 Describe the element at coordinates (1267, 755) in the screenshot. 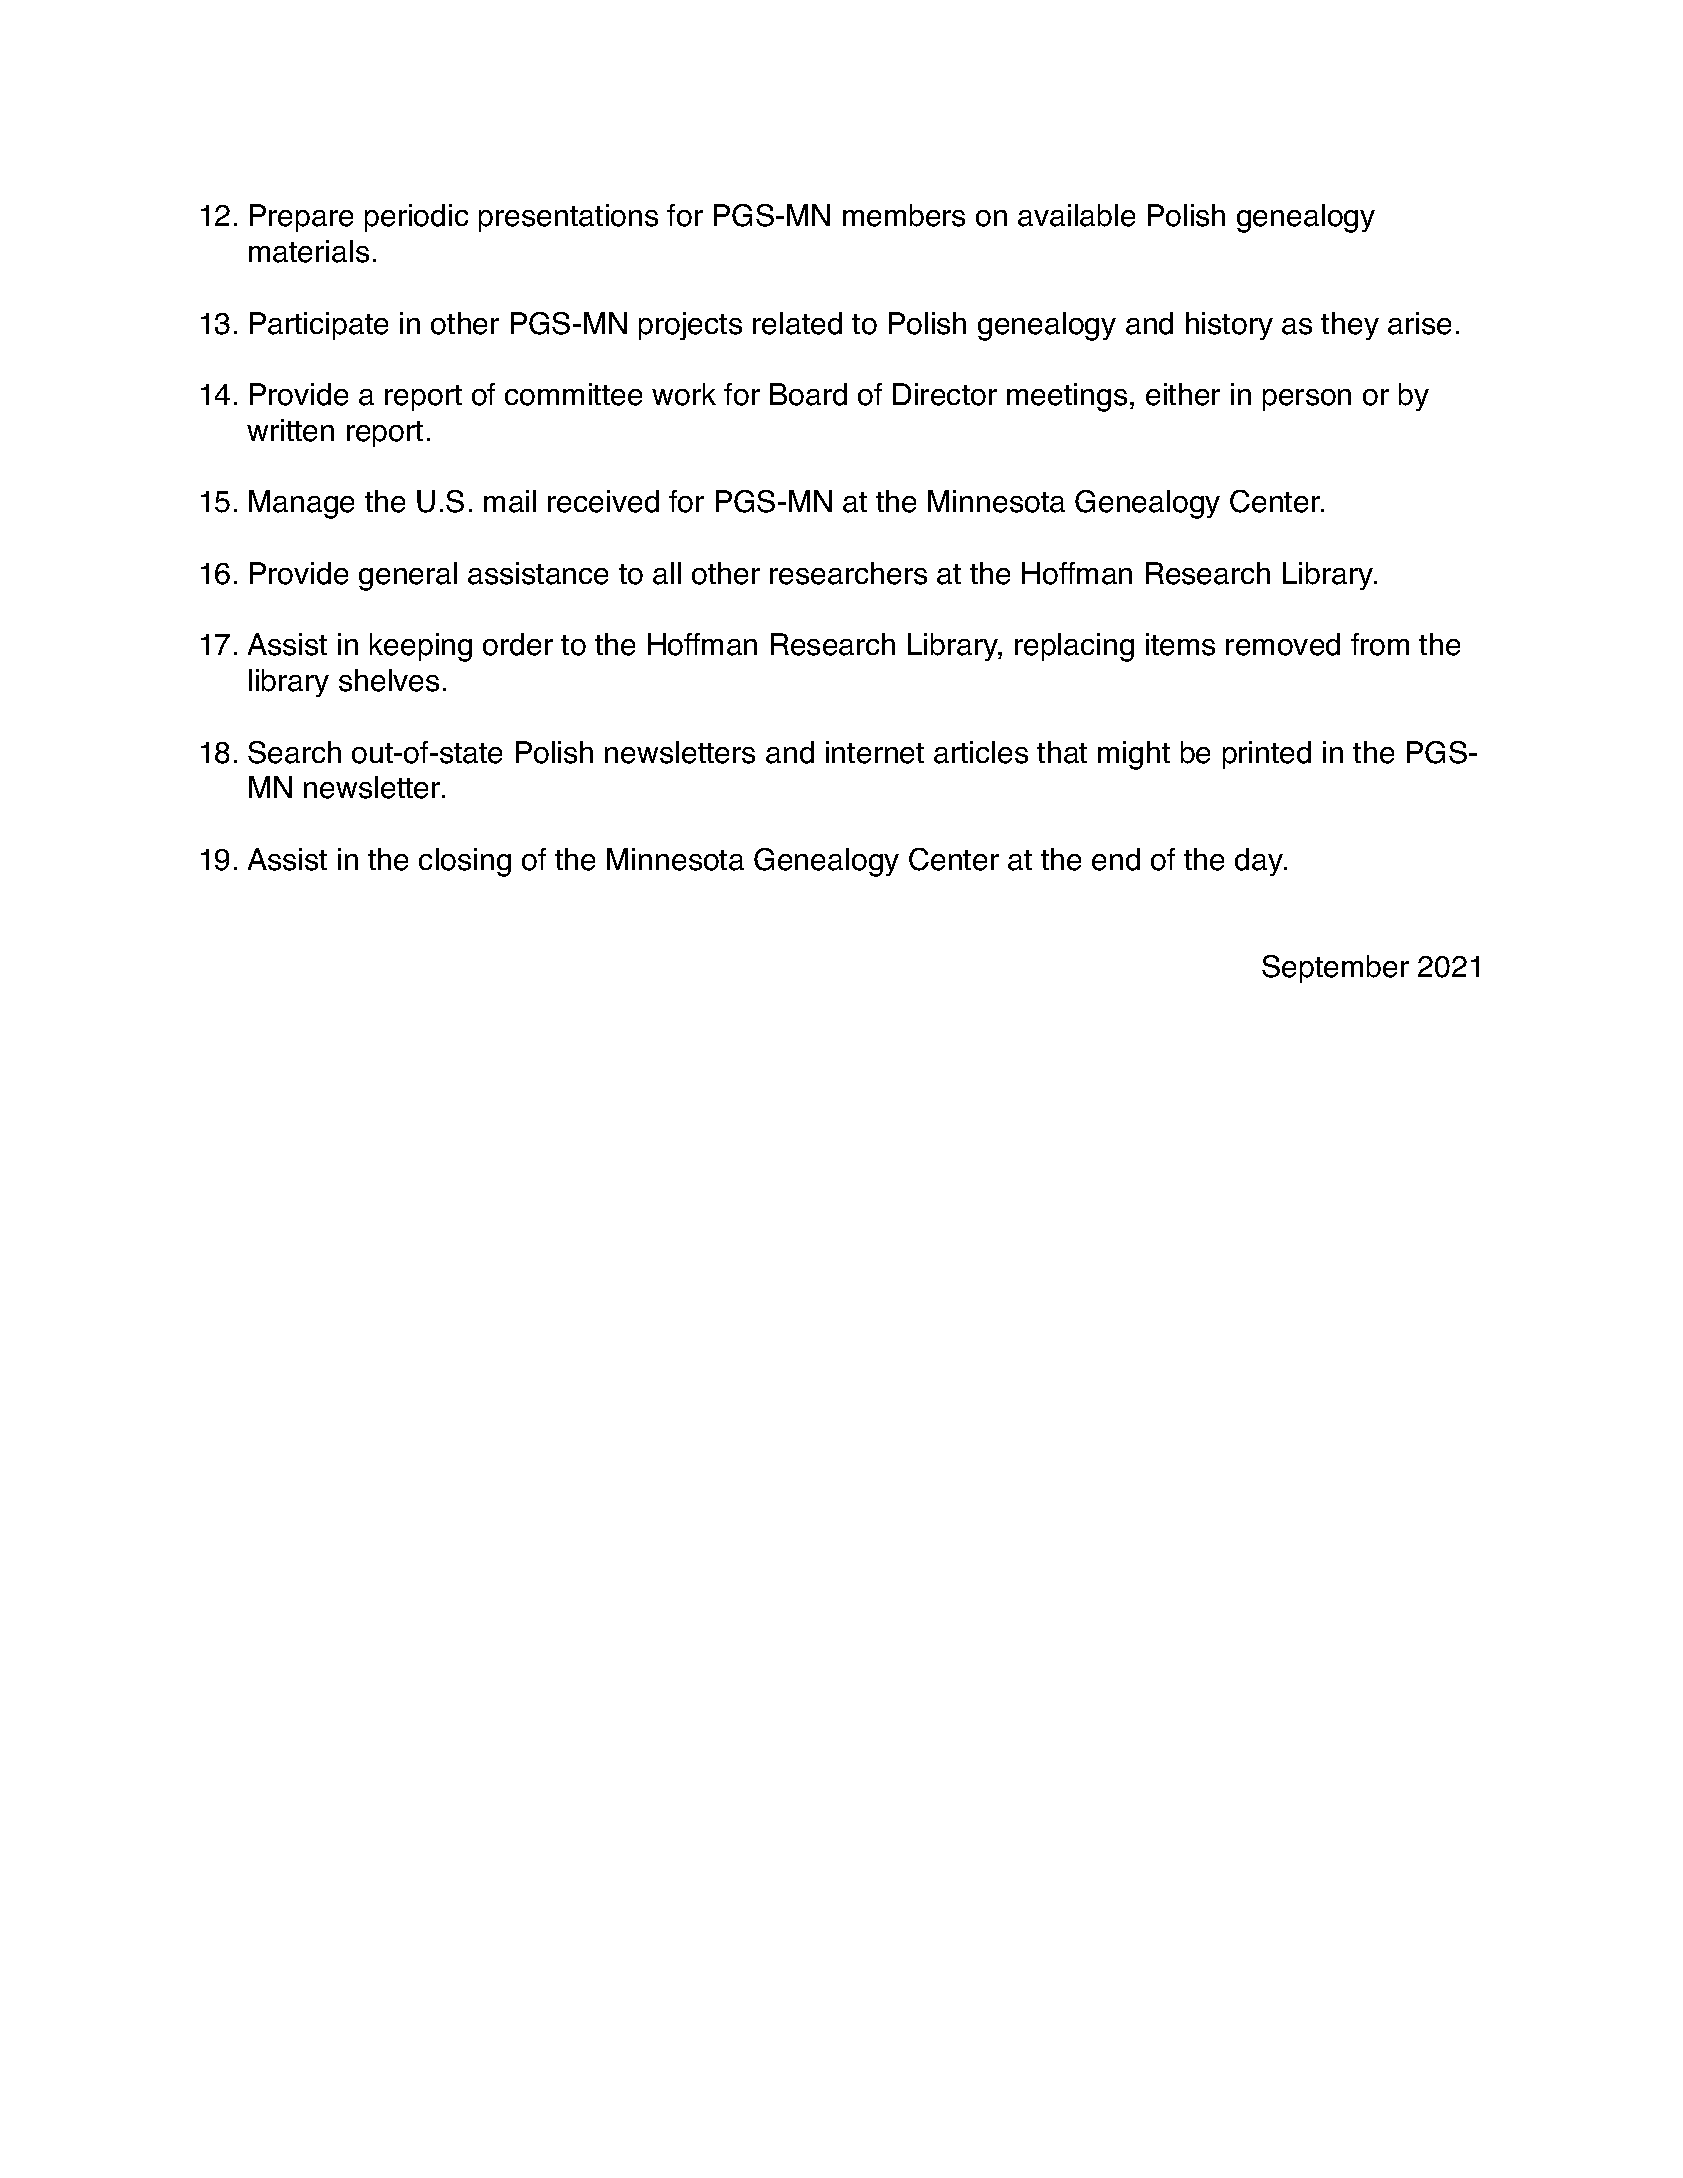

I see `printed` at that location.
